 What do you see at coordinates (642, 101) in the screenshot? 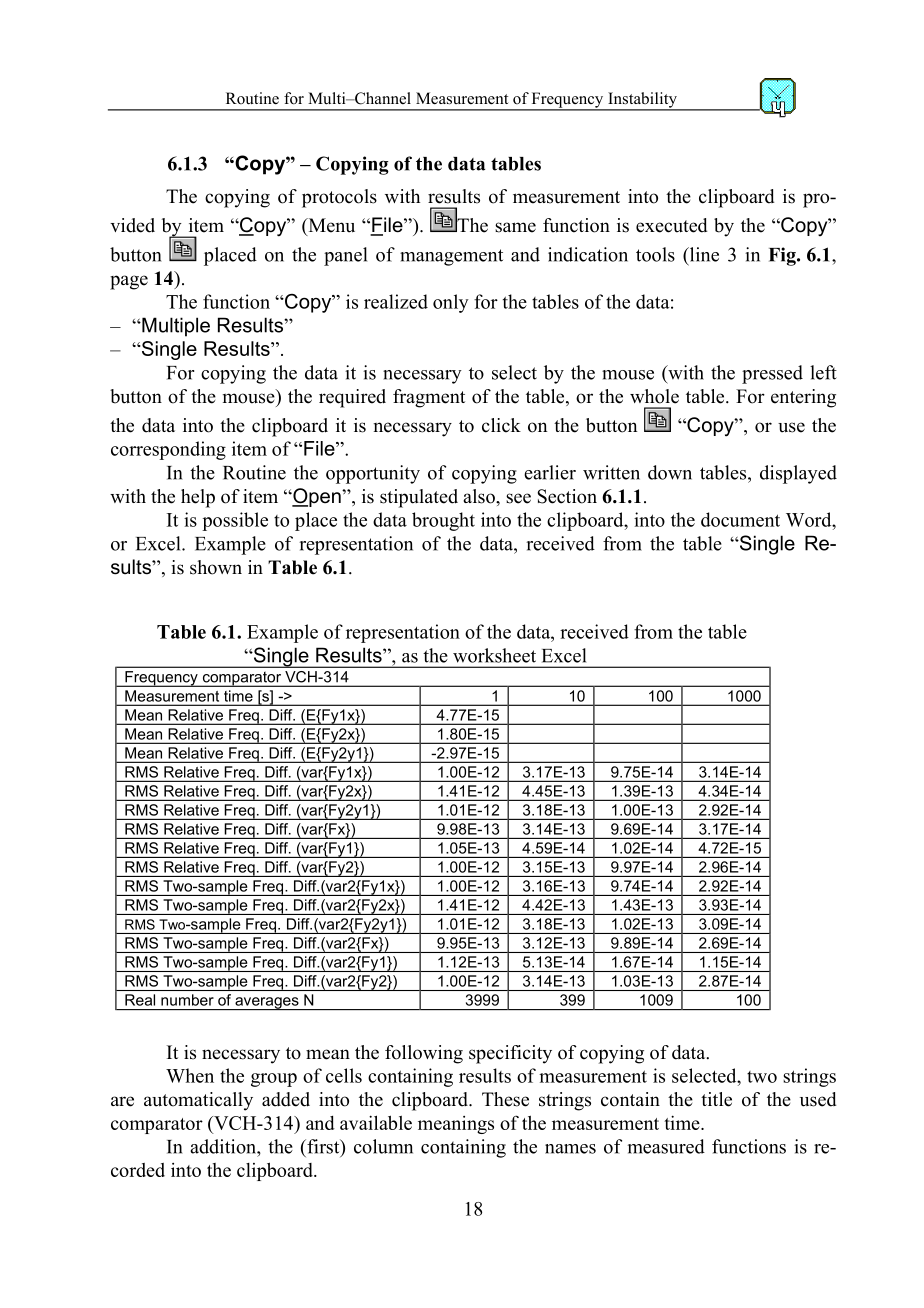
I see `Instability` at bounding box center [642, 101].
